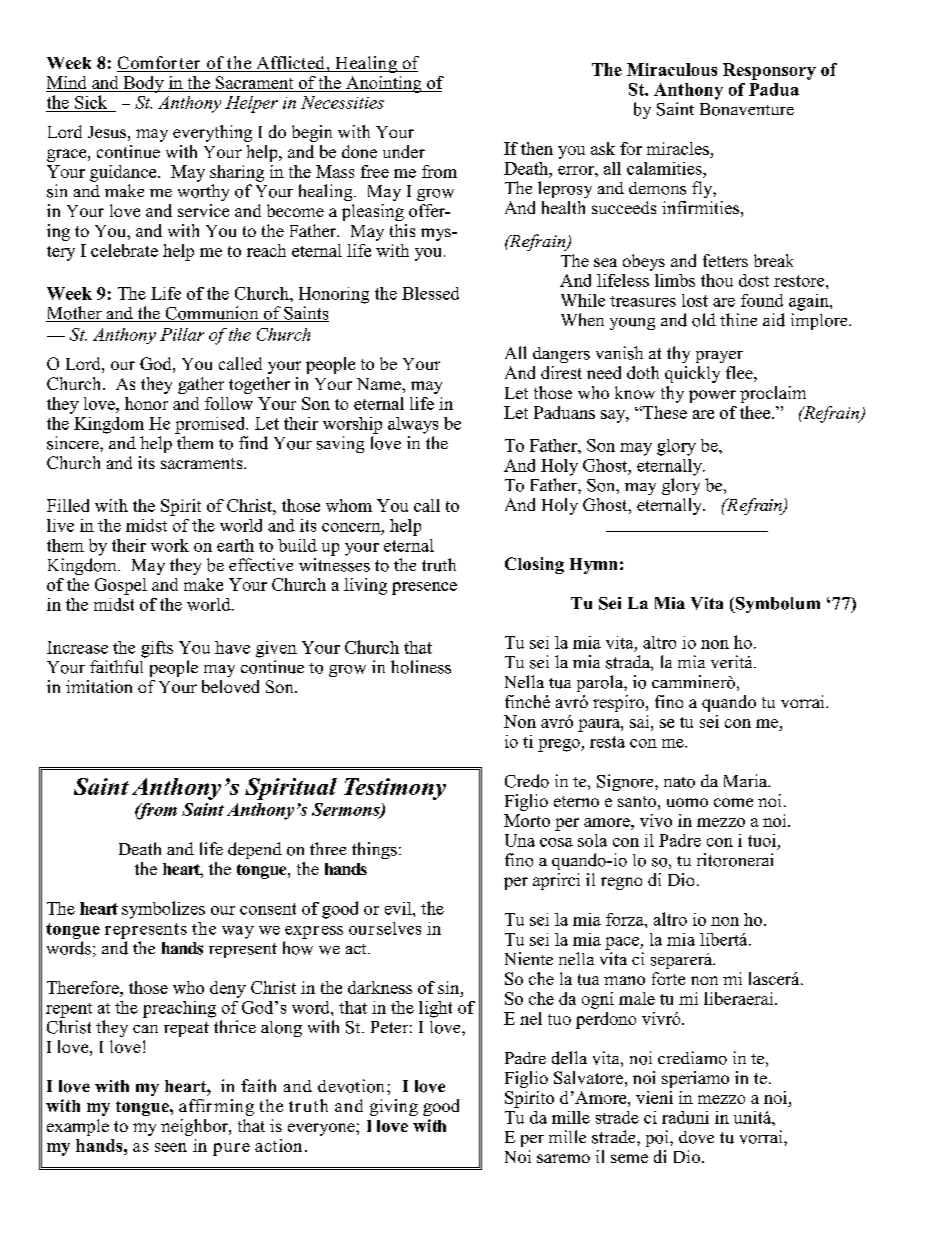 This screenshot has height=1233, width=952. Describe the element at coordinates (424, 588) in the screenshot. I see `presence` at that location.
